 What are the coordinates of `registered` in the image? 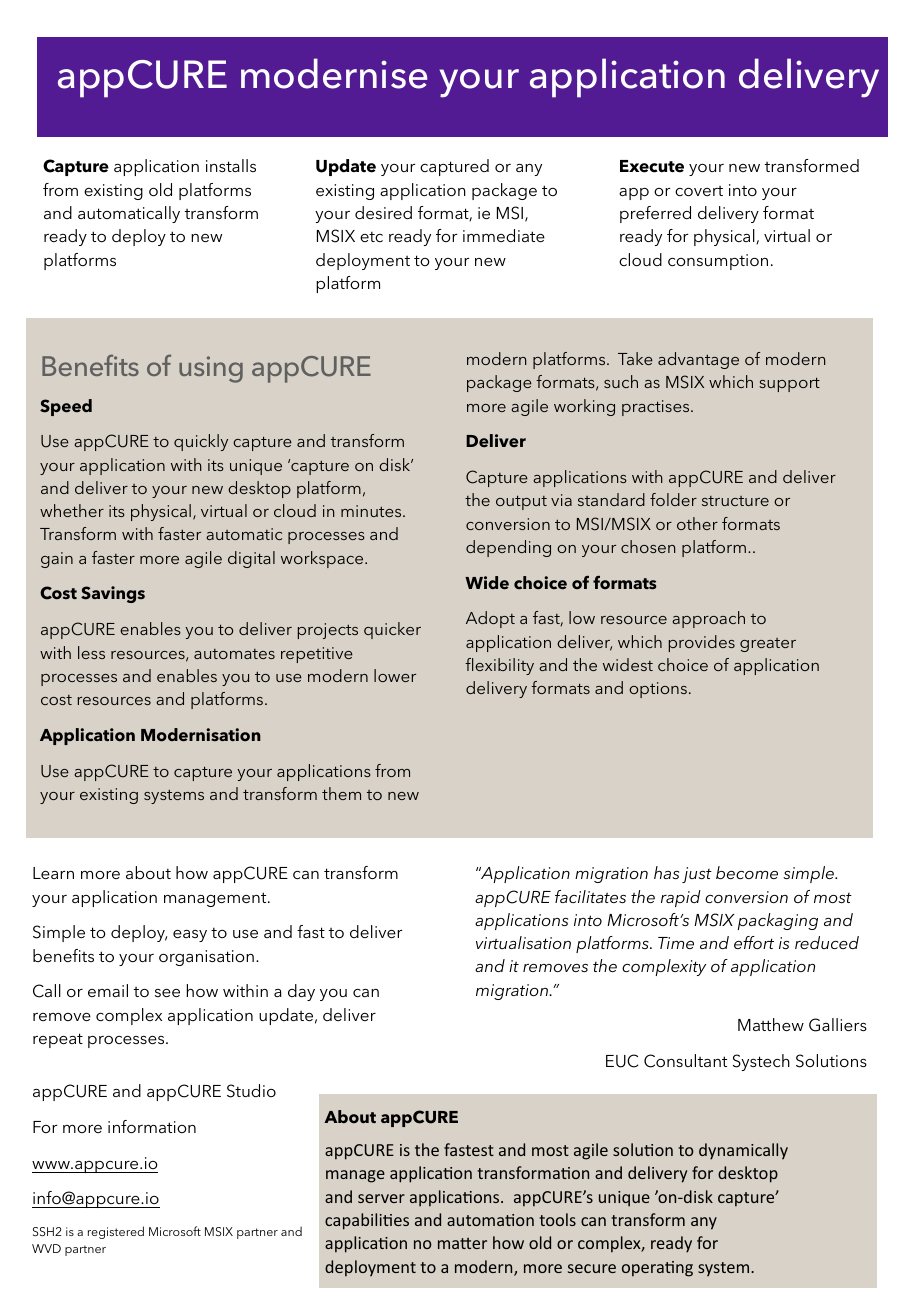 It's located at (116, 1232).
